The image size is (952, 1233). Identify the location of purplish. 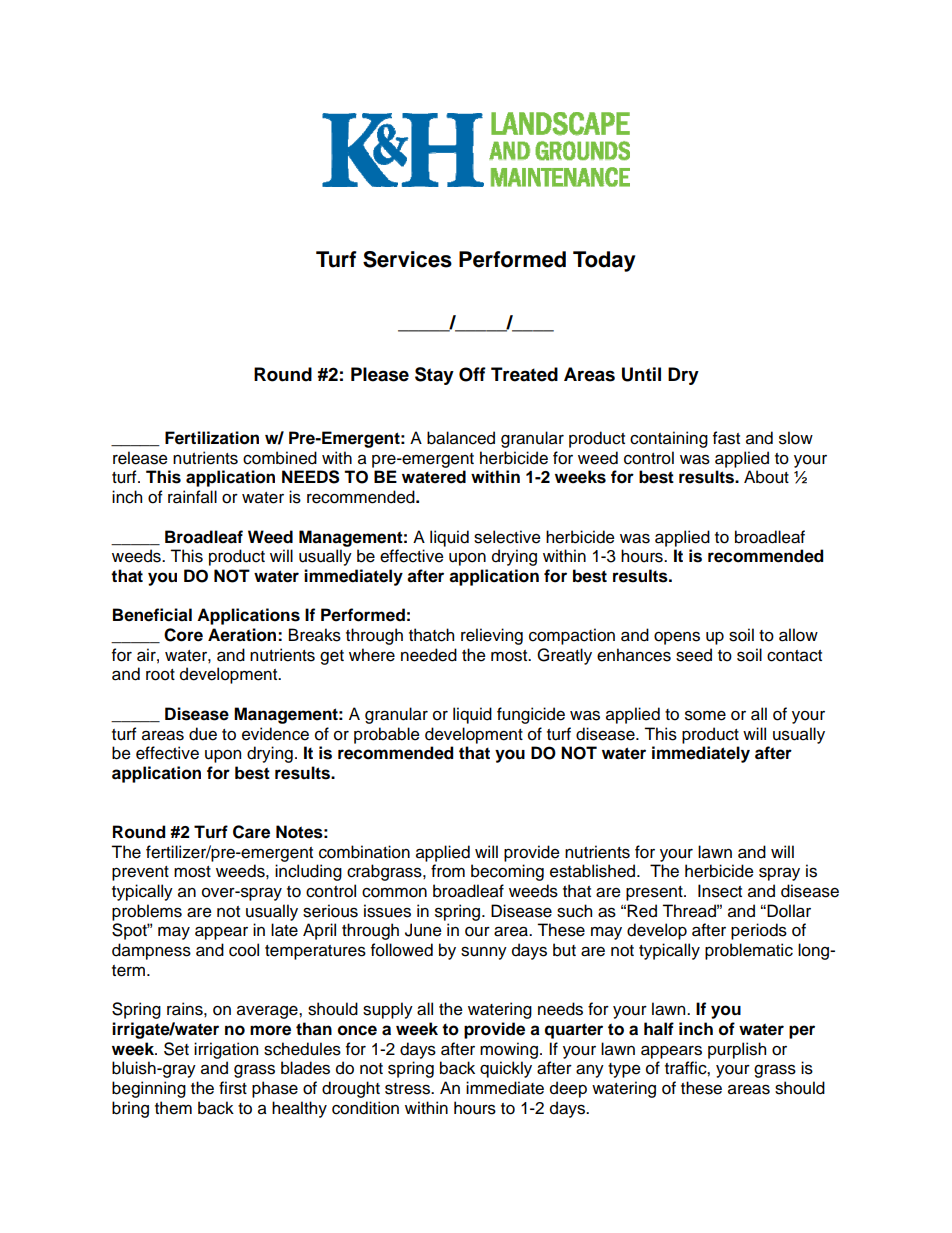
(737, 1050).
